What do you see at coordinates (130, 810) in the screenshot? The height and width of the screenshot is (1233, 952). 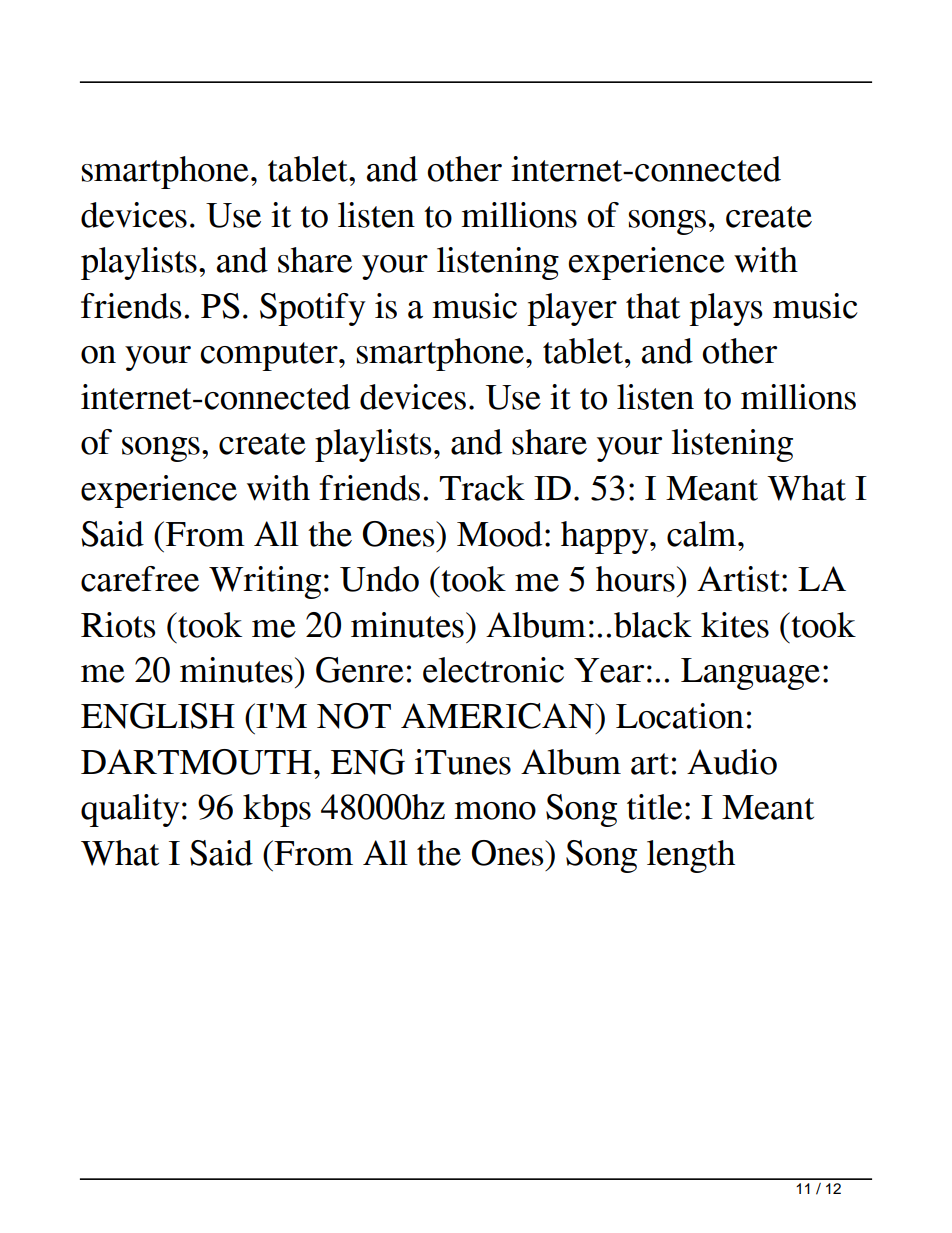 I see `quality` at bounding box center [130, 810].
